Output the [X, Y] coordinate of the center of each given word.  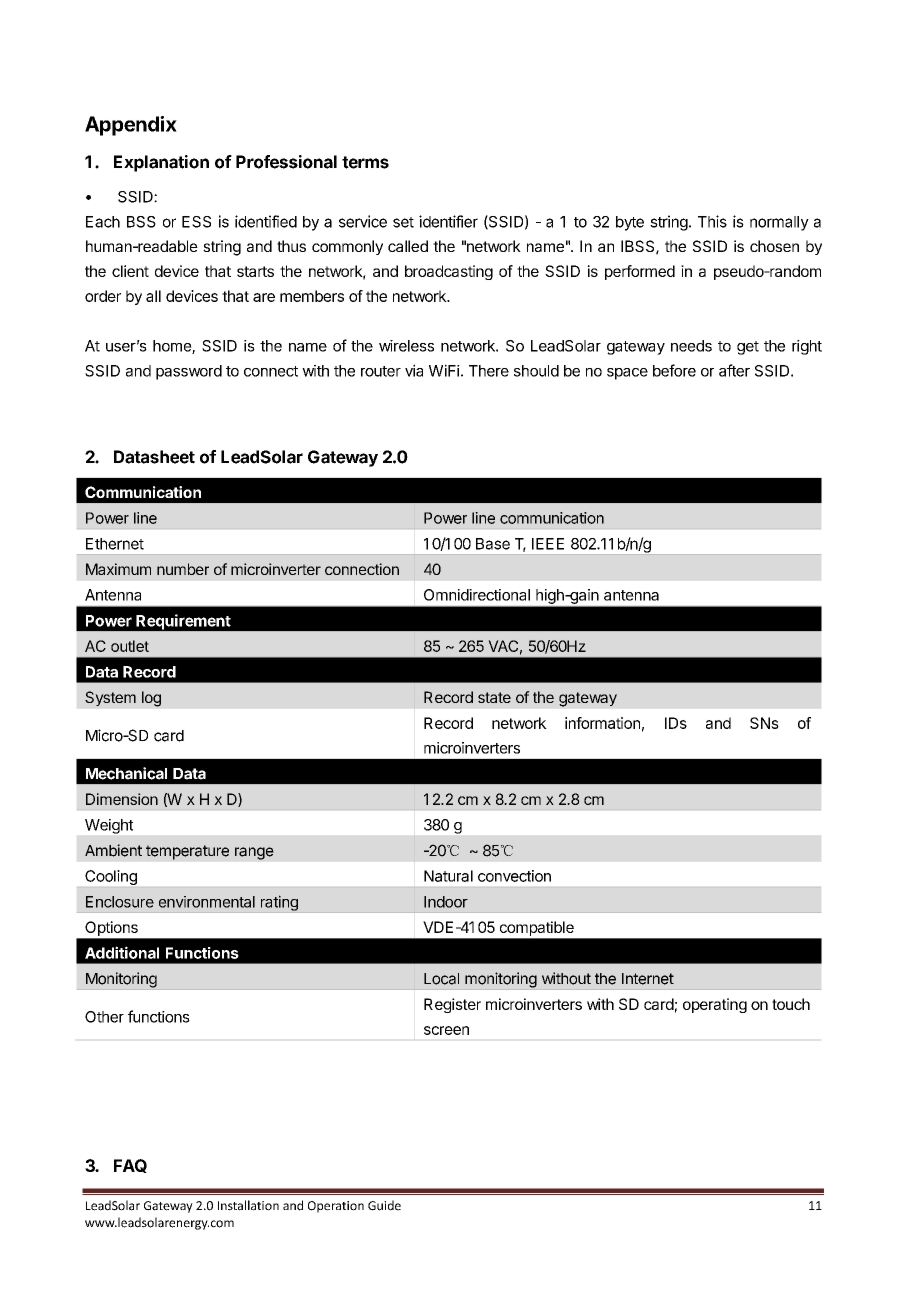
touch [791, 1004]
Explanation [161, 163]
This [712, 221]
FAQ [130, 1166]
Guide [384, 1205]
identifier [448, 221]
